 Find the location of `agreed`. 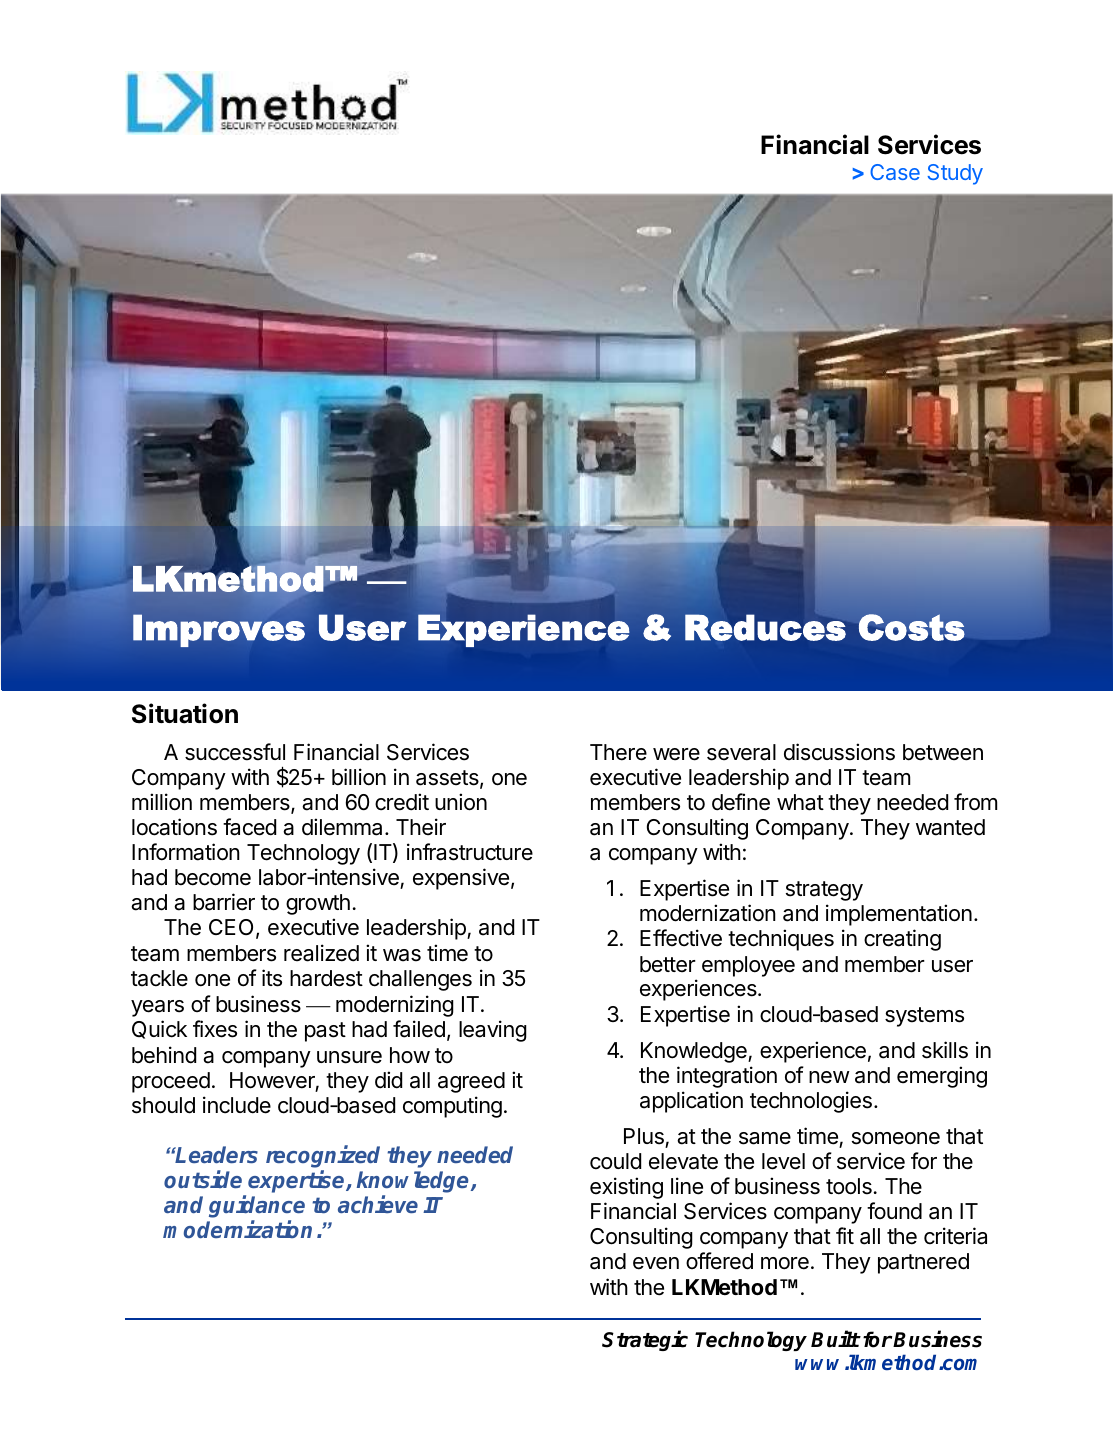

agreed is located at coordinates (471, 1082).
